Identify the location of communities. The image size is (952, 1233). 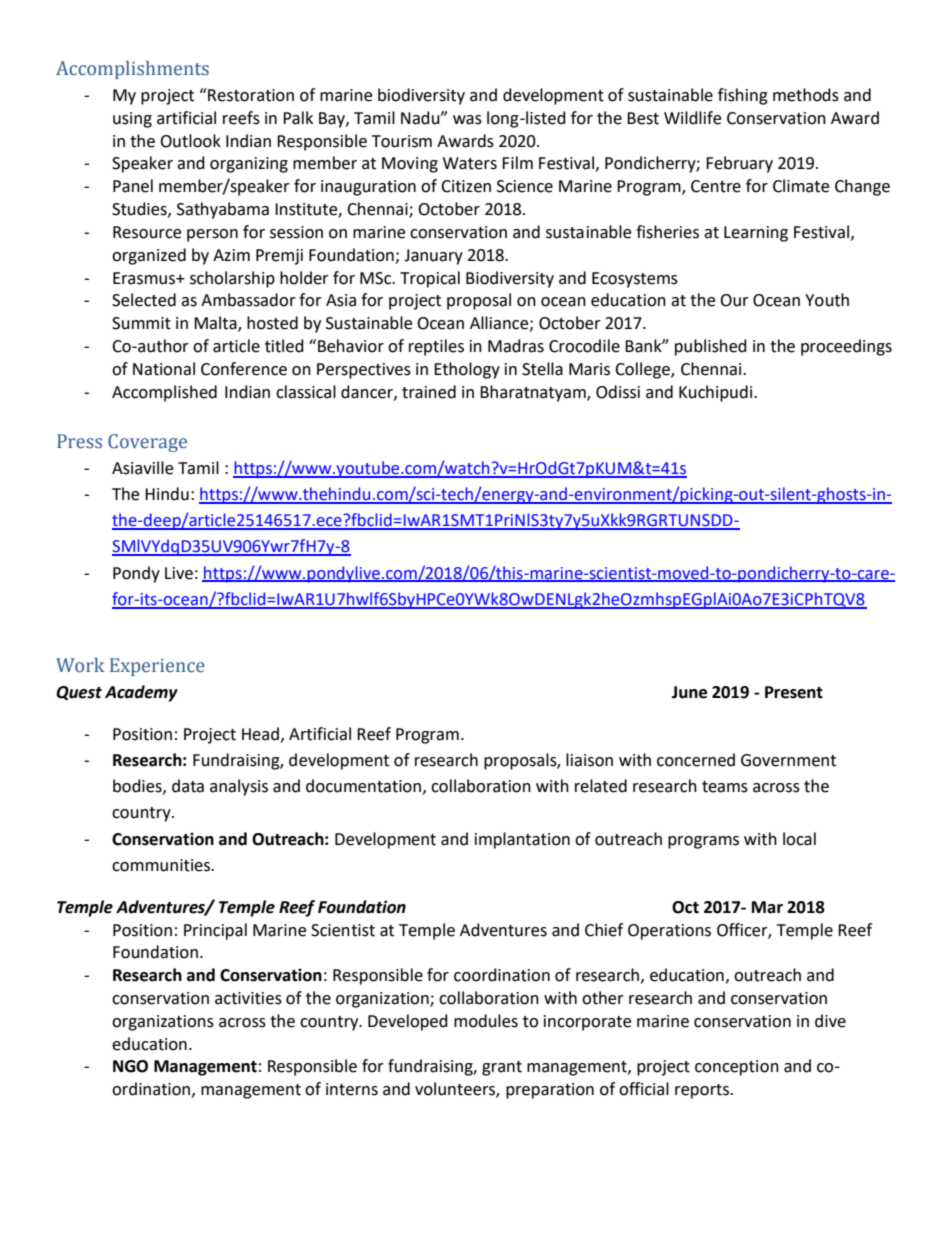
(162, 865).
